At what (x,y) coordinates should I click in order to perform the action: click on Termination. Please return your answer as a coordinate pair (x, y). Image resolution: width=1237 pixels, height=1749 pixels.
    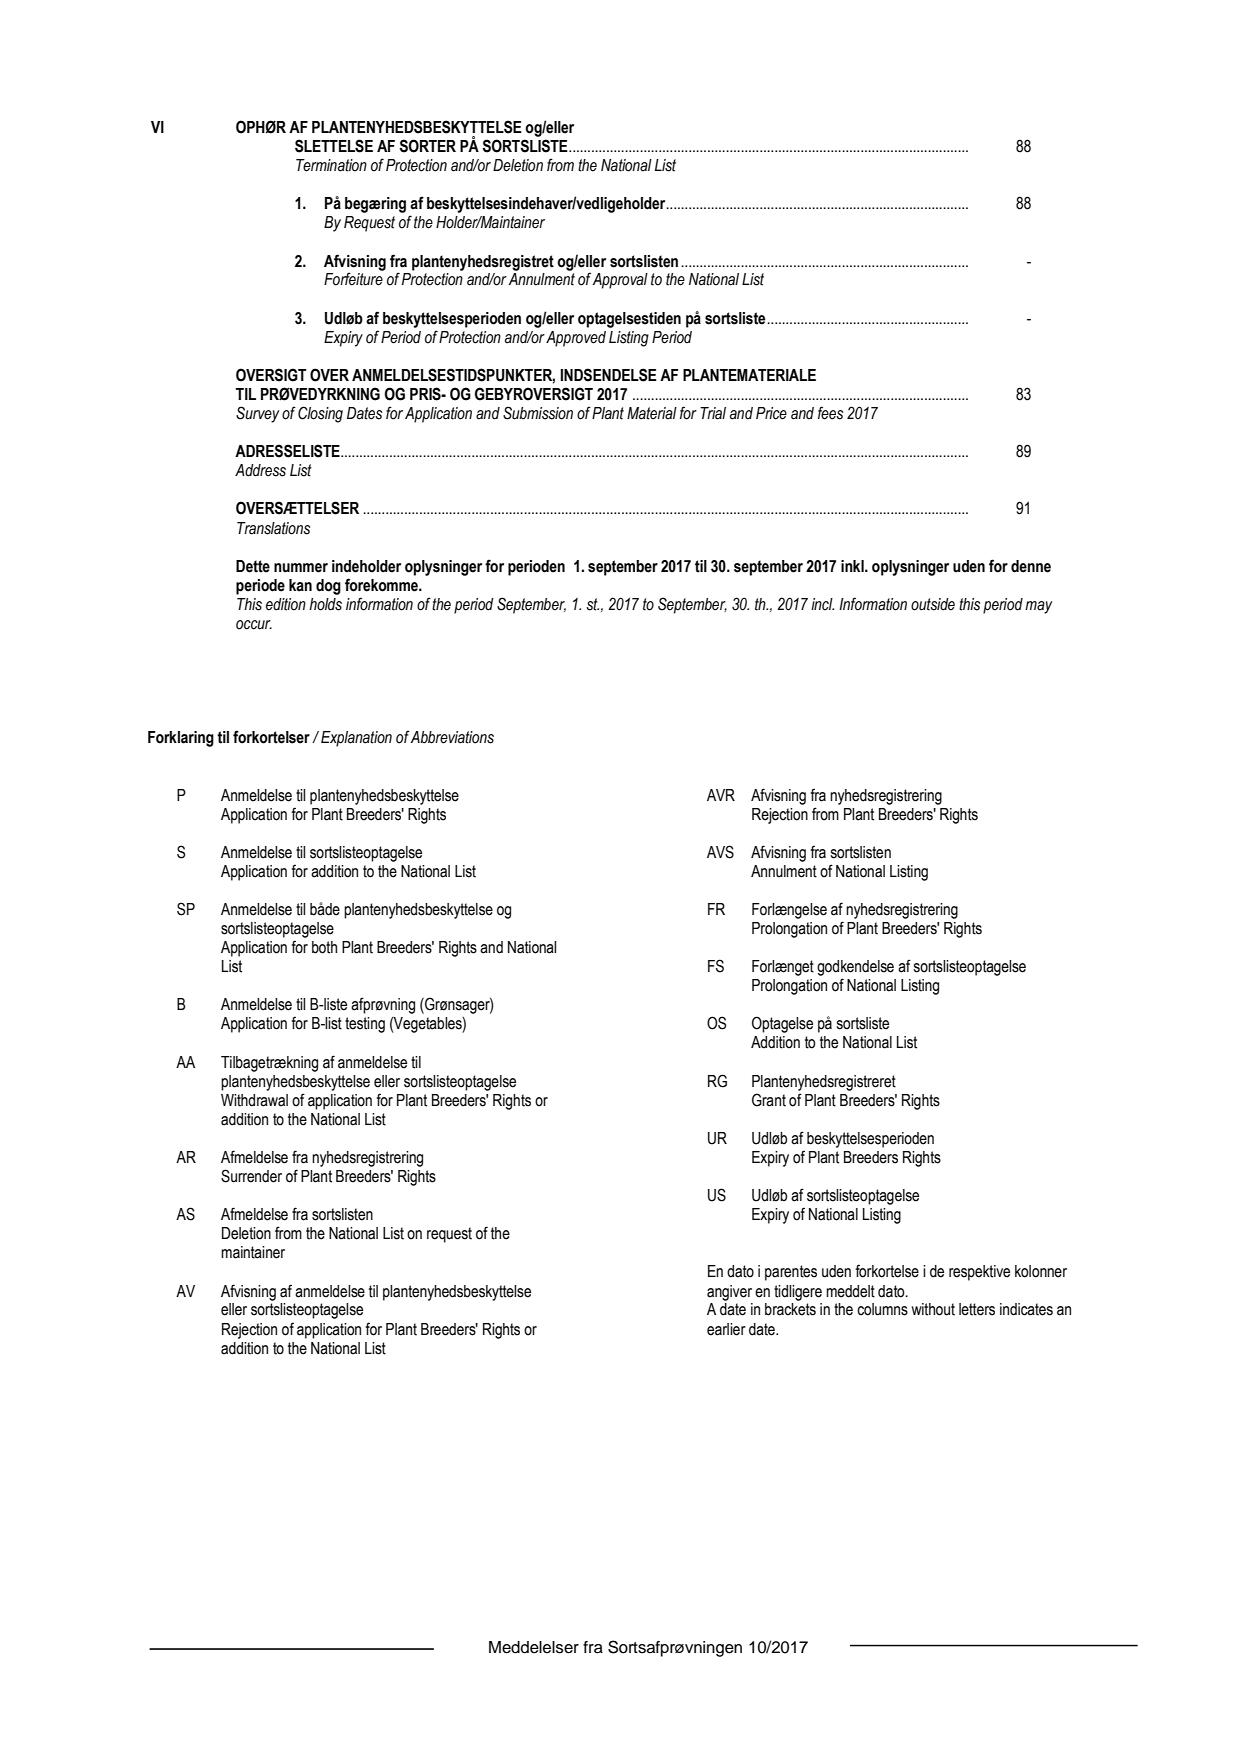
    Looking at the image, I should click on (331, 165).
